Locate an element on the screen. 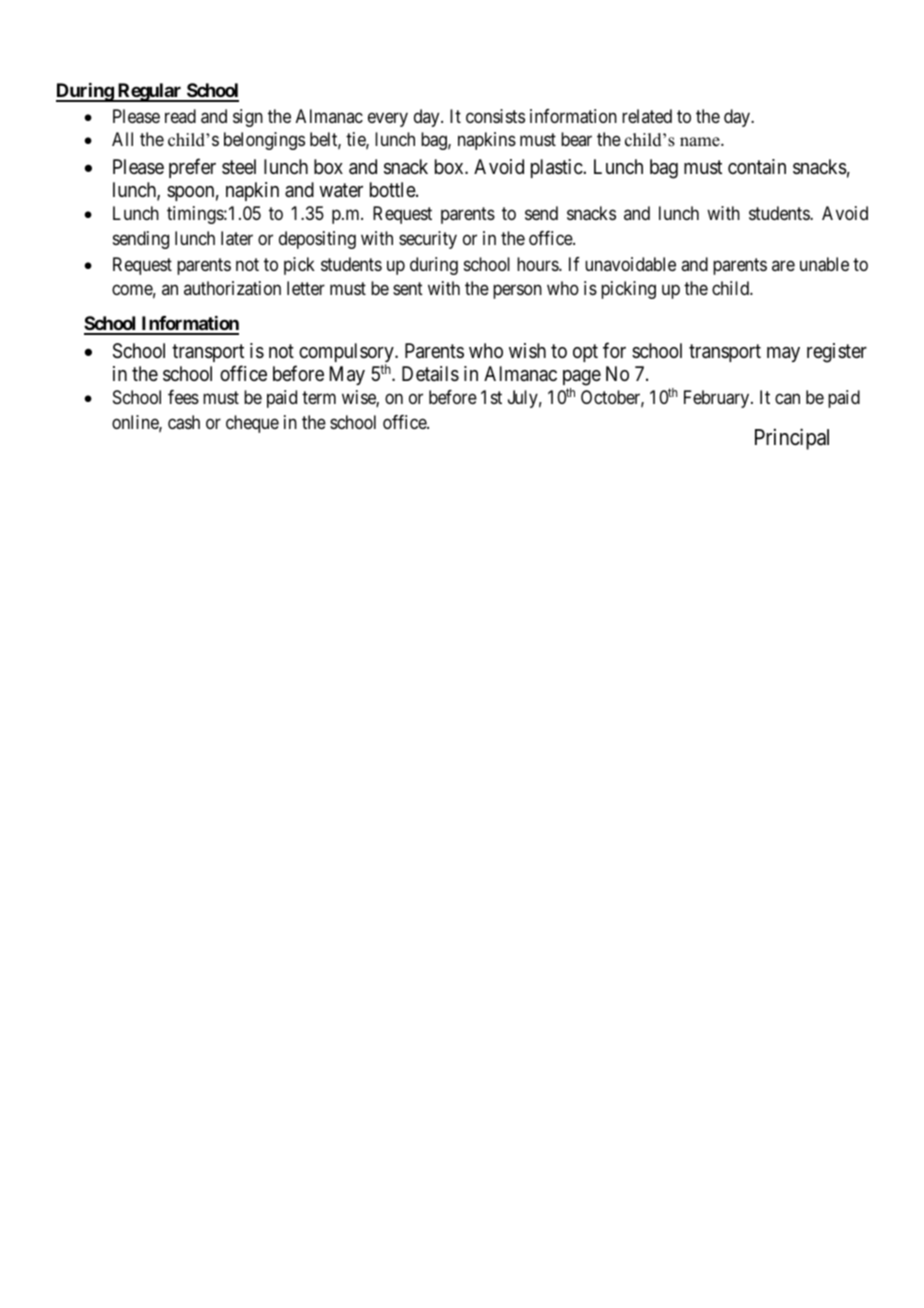 The image size is (924, 1308). term is located at coordinates (319, 398).
